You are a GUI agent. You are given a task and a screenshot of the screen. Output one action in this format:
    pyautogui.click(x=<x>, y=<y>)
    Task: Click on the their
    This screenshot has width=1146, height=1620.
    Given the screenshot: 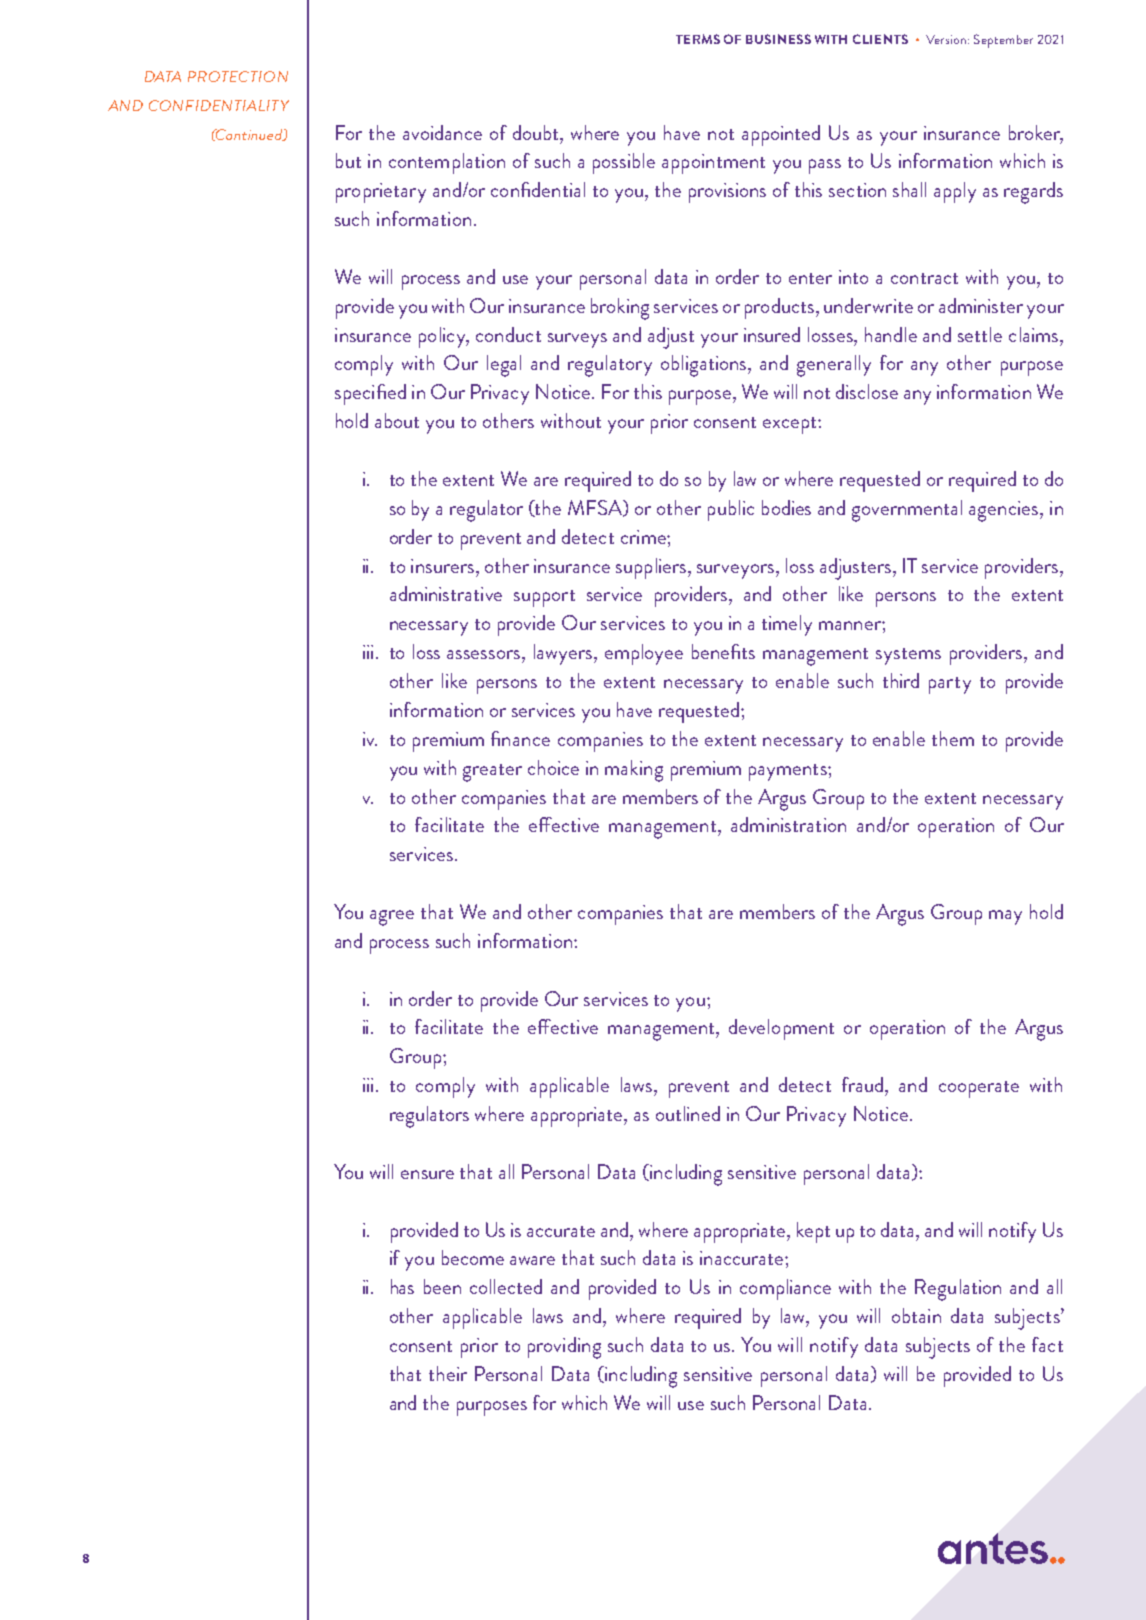 What is the action you would take?
    pyautogui.click(x=448, y=1373)
